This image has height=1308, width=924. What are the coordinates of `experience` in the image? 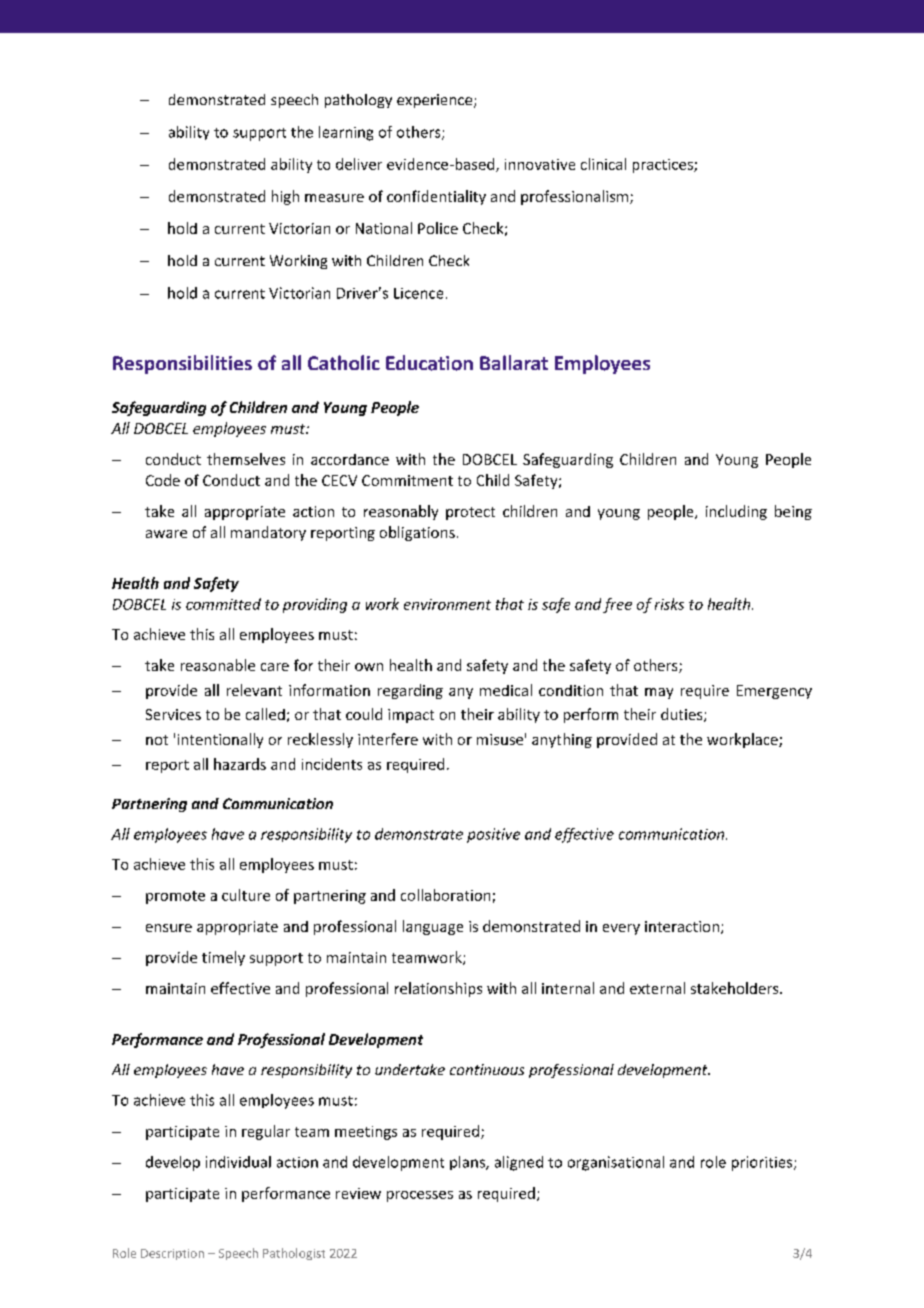 It's located at (436, 101).
